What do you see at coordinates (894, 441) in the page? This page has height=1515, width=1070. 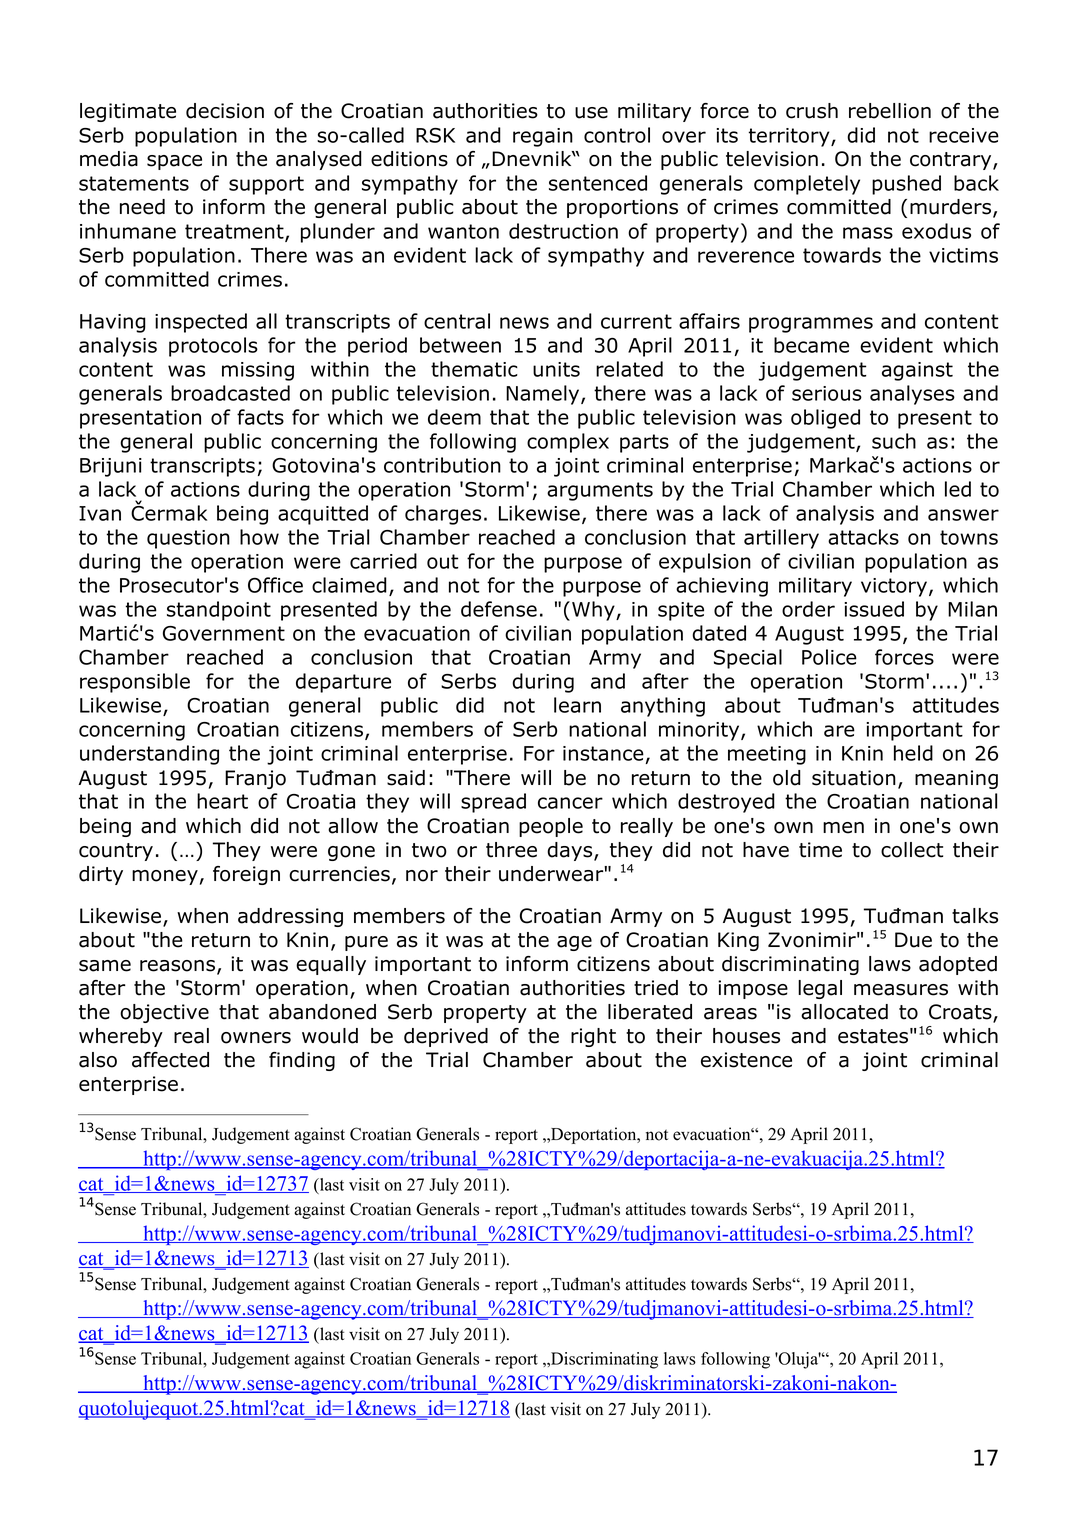 I see `such` at bounding box center [894, 441].
